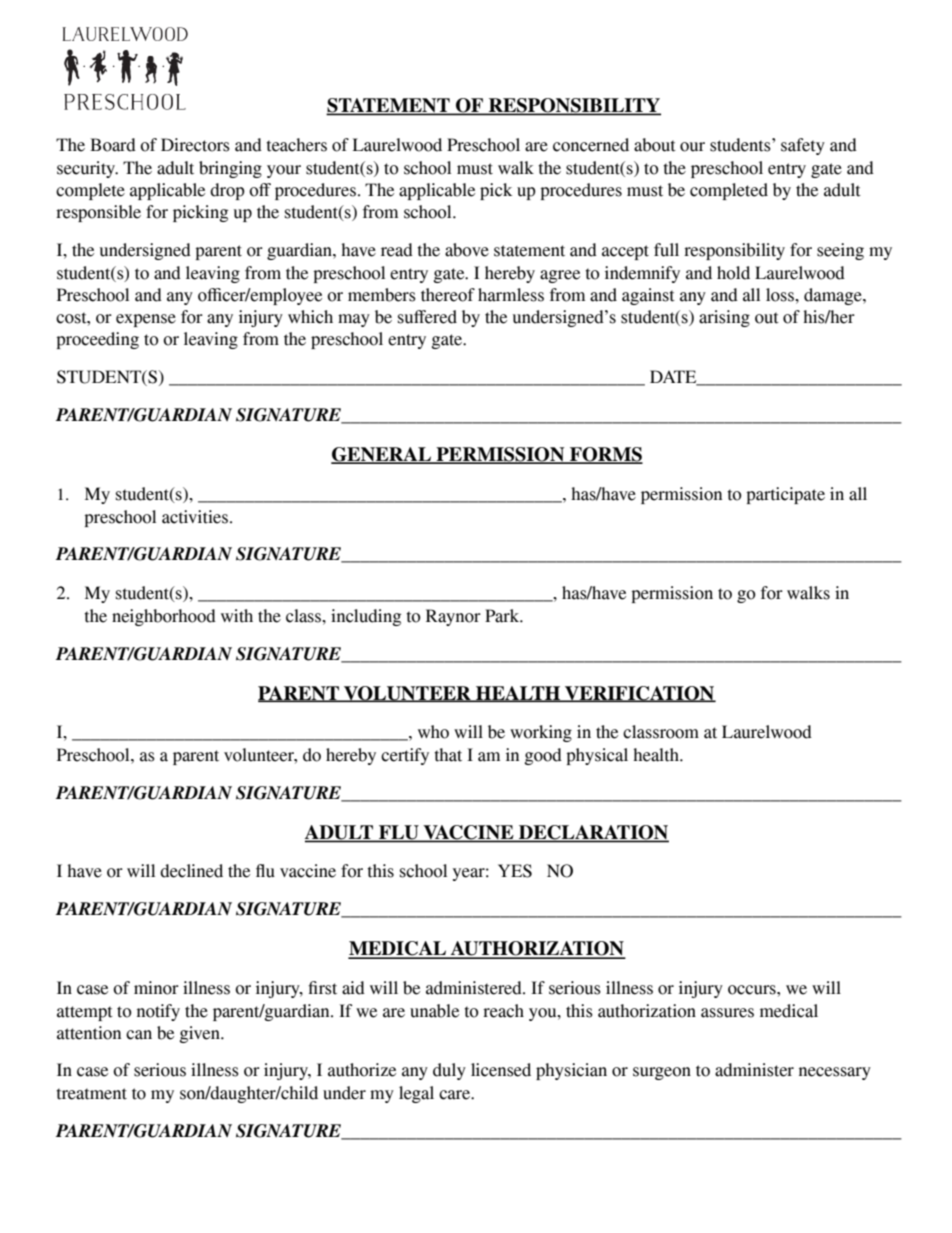  What do you see at coordinates (195, 145) in the page?
I see `Directors` at bounding box center [195, 145].
